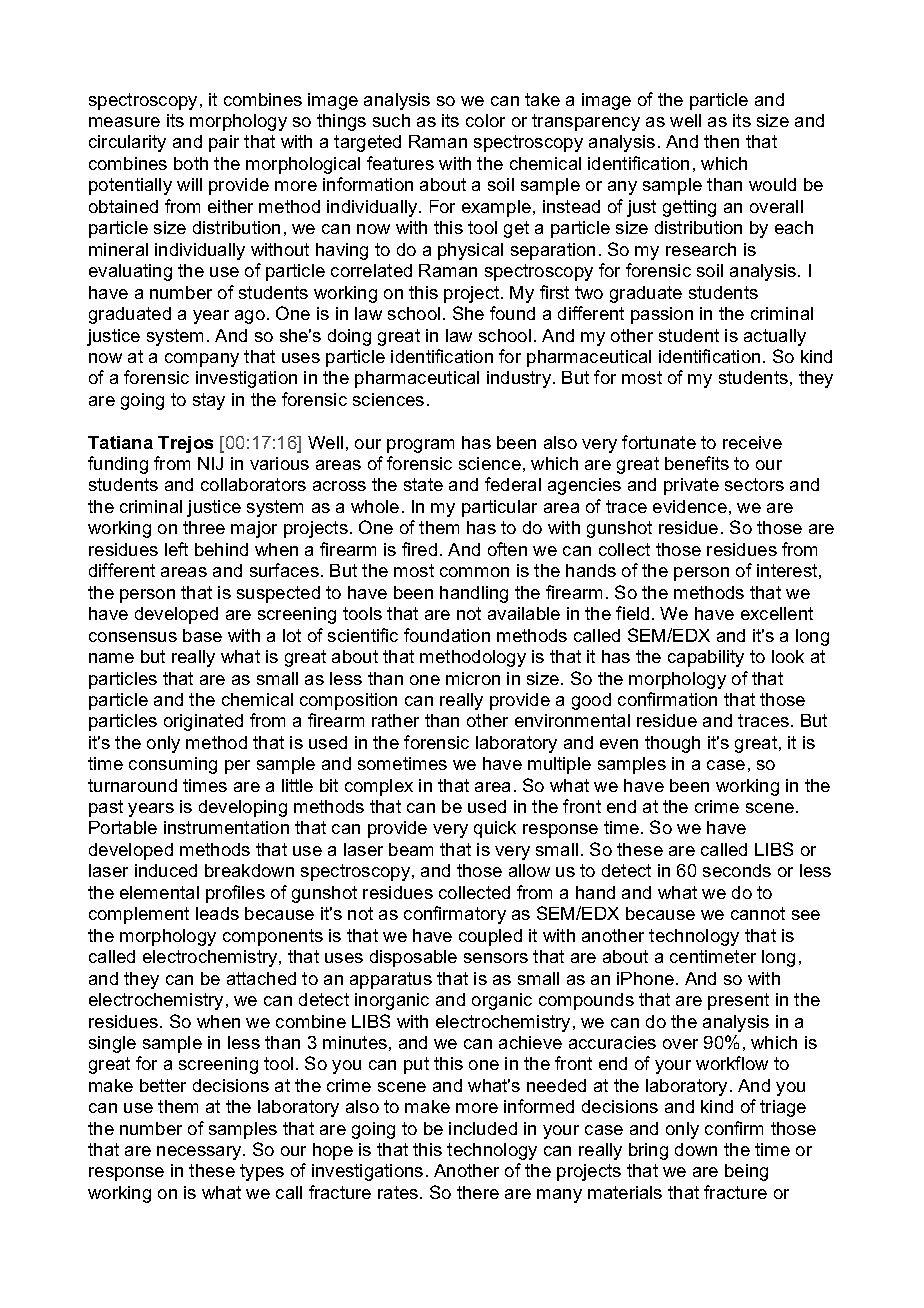 Image resolution: width=924 pixels, height=1308 pixels. What do you see at coordinates (173, 765) in the image?
I see `consuming` at bounding box center [173, 765].
